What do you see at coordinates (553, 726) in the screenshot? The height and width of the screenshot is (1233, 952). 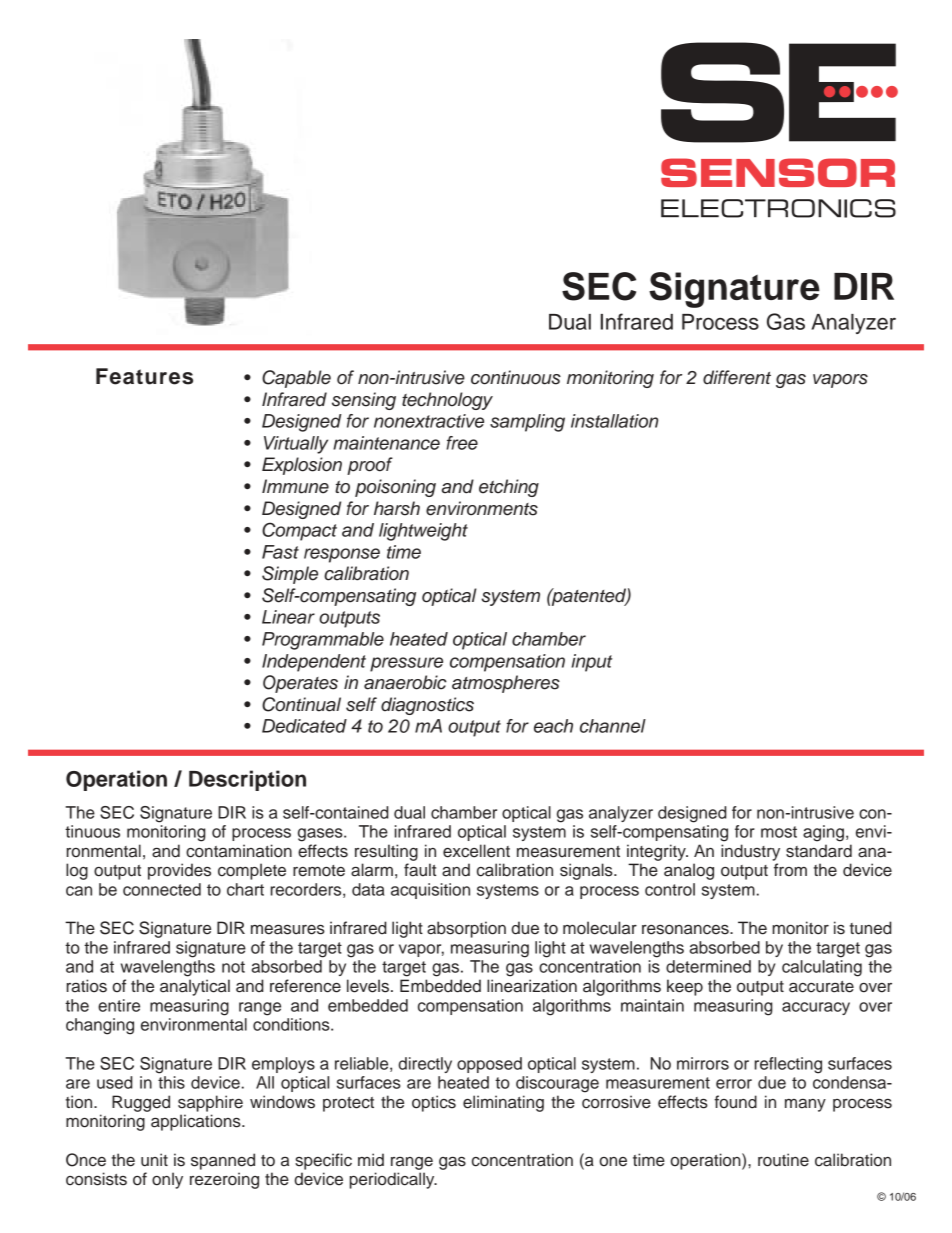 I see `each` at bounding box center [553, 726].
